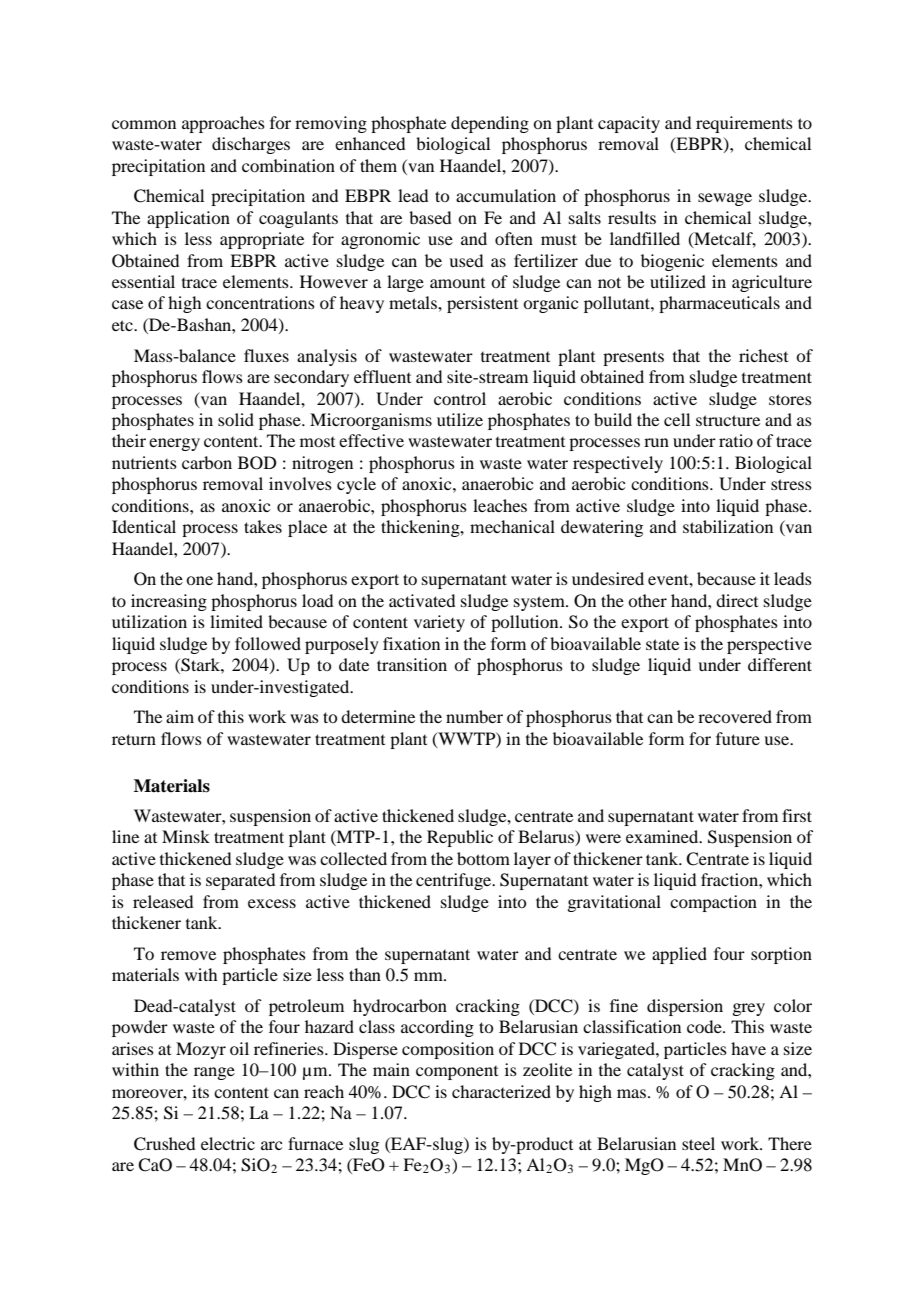 Image resolution: width=924 pixels, height=1308 pixels. I want to click on steel, so click(698, 1143).
